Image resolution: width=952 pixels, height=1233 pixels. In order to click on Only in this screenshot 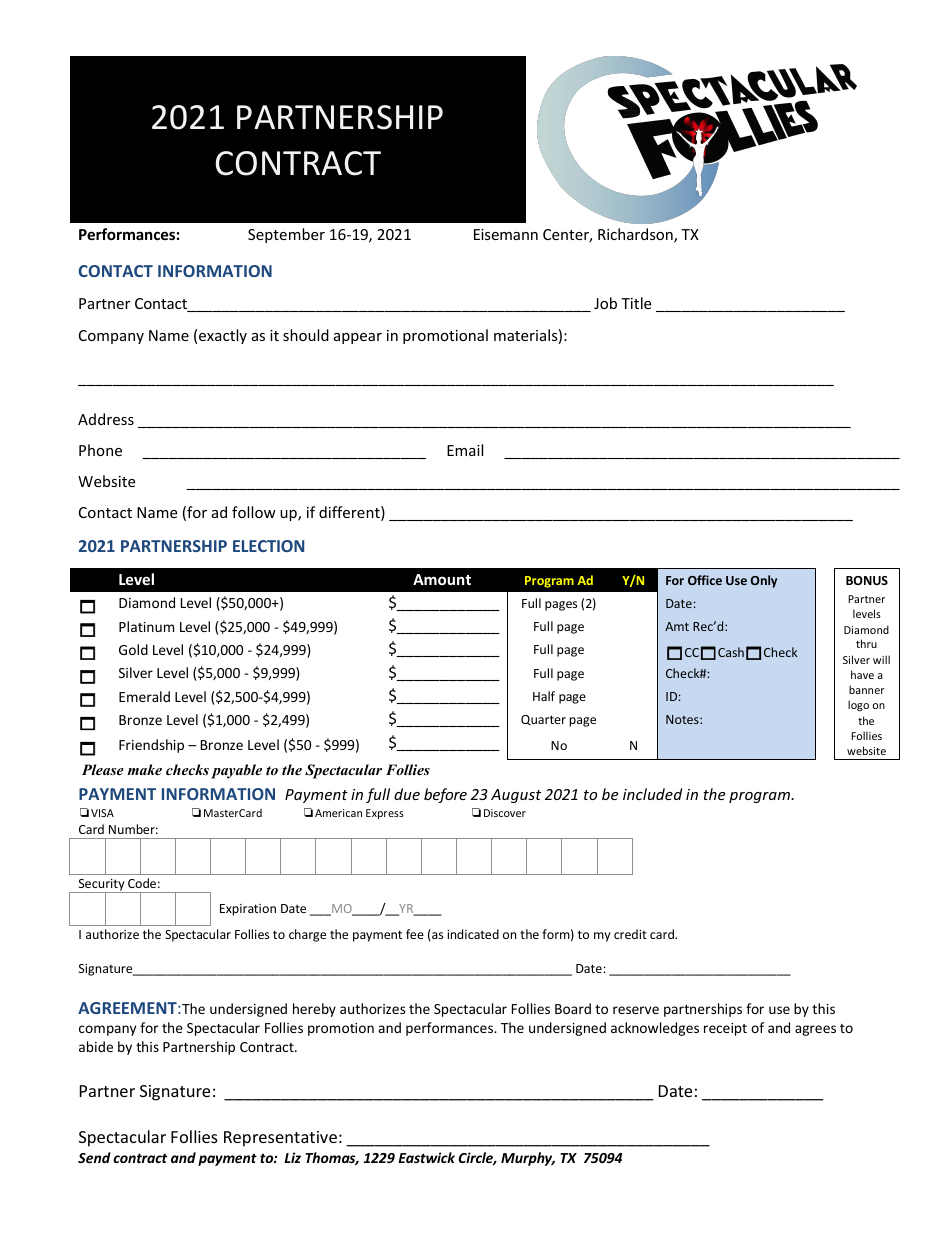, I will do `click(764, 581)`.
